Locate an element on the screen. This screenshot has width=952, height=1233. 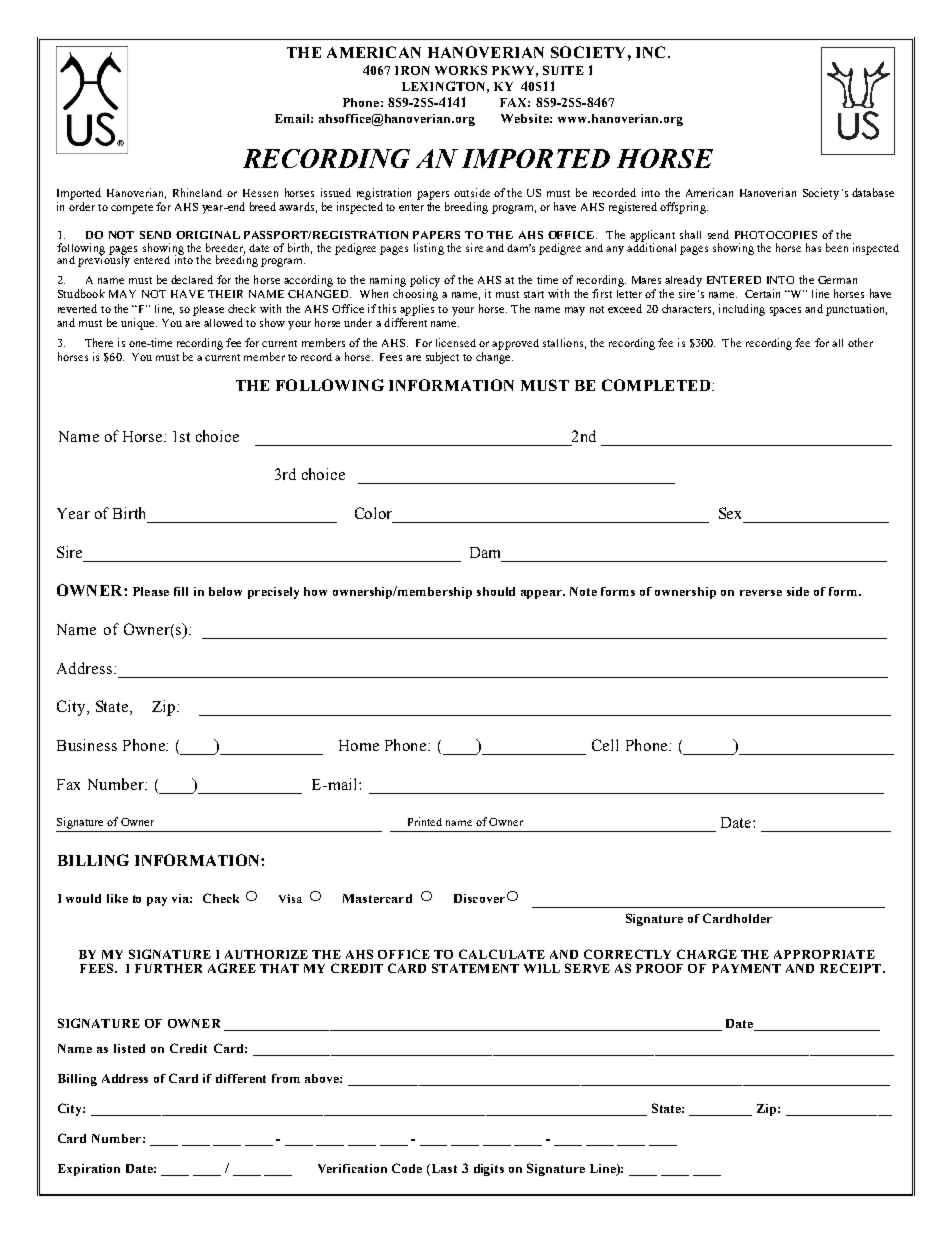
WORKS is located at coordinates (461, 70).
